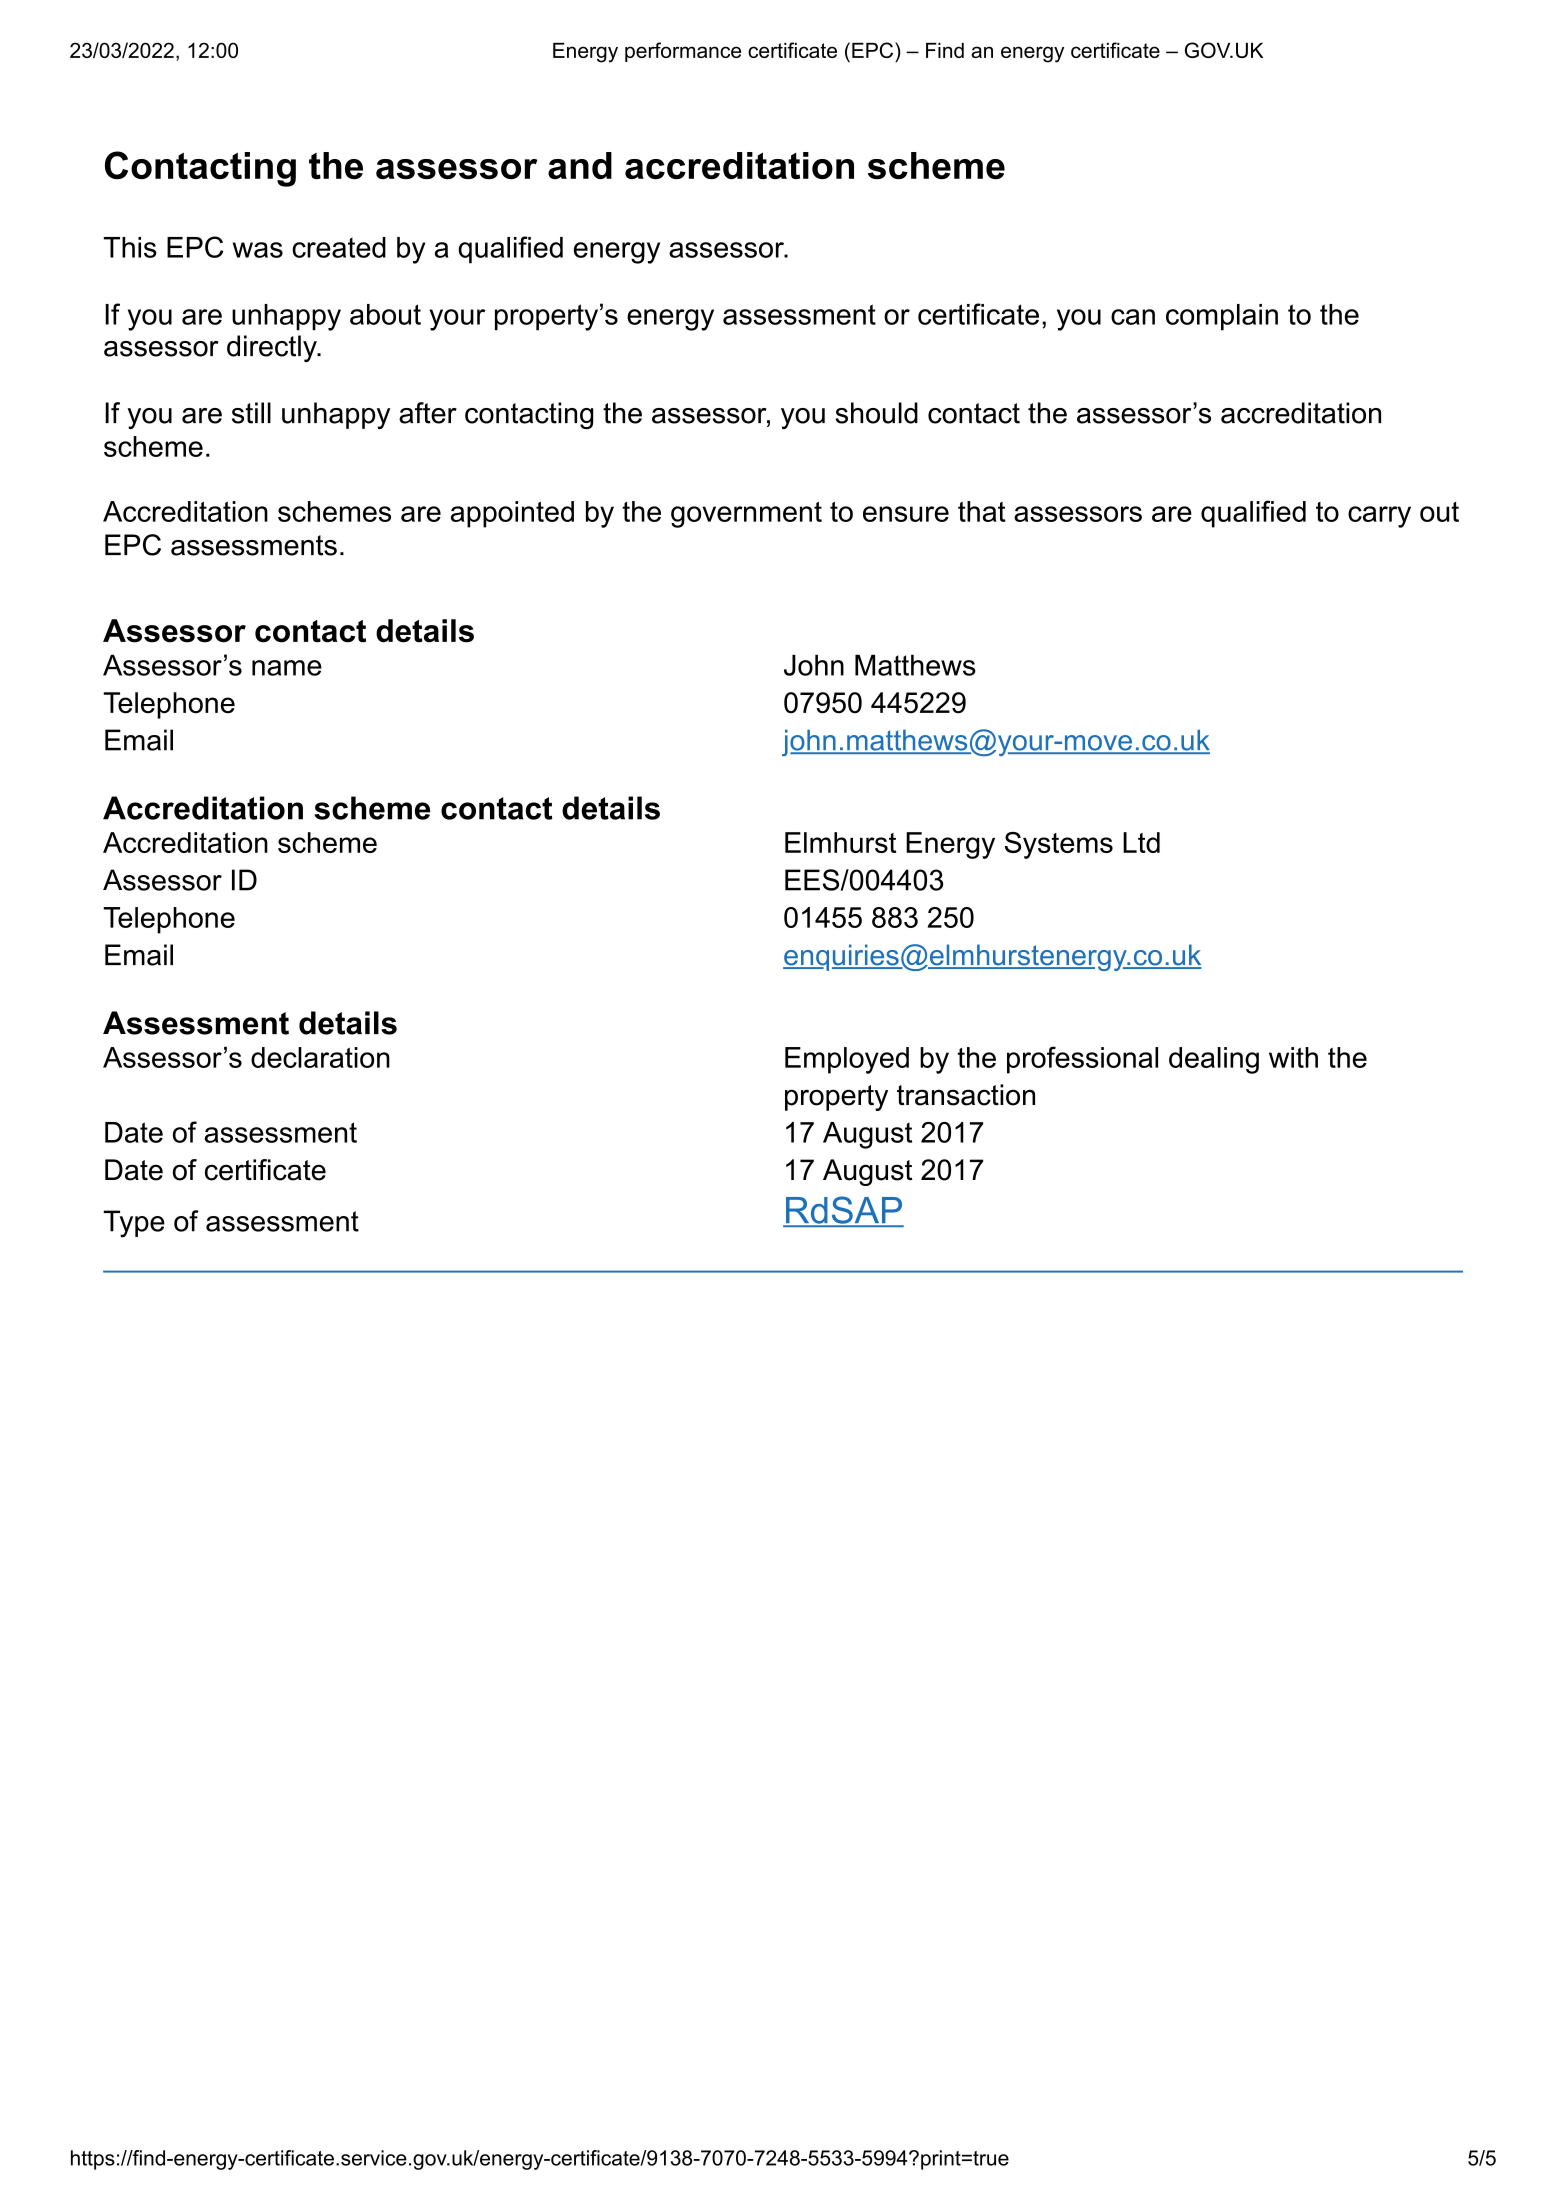 Image resolution: width=1566 pixels, height=2210 pixels. Describe the element at coordinates (1379, 517) in the page. I see `carry` at that location.
